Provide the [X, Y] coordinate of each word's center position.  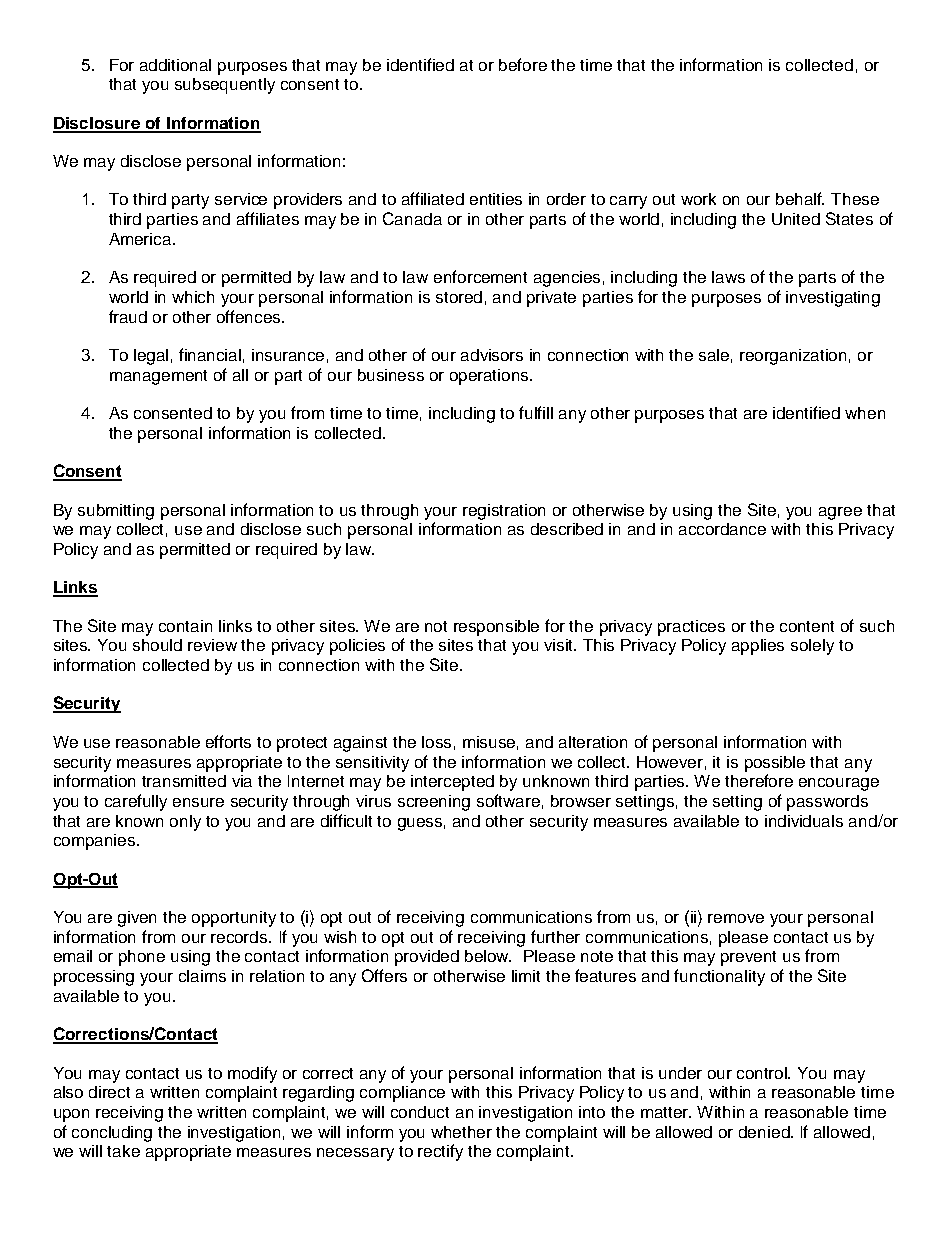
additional [175, 65]
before [523, 64]
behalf [800, 198]
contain [185, 626]
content [807, 626]
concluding [112, 1134]
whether [461, 1132]
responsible [496, 628]
